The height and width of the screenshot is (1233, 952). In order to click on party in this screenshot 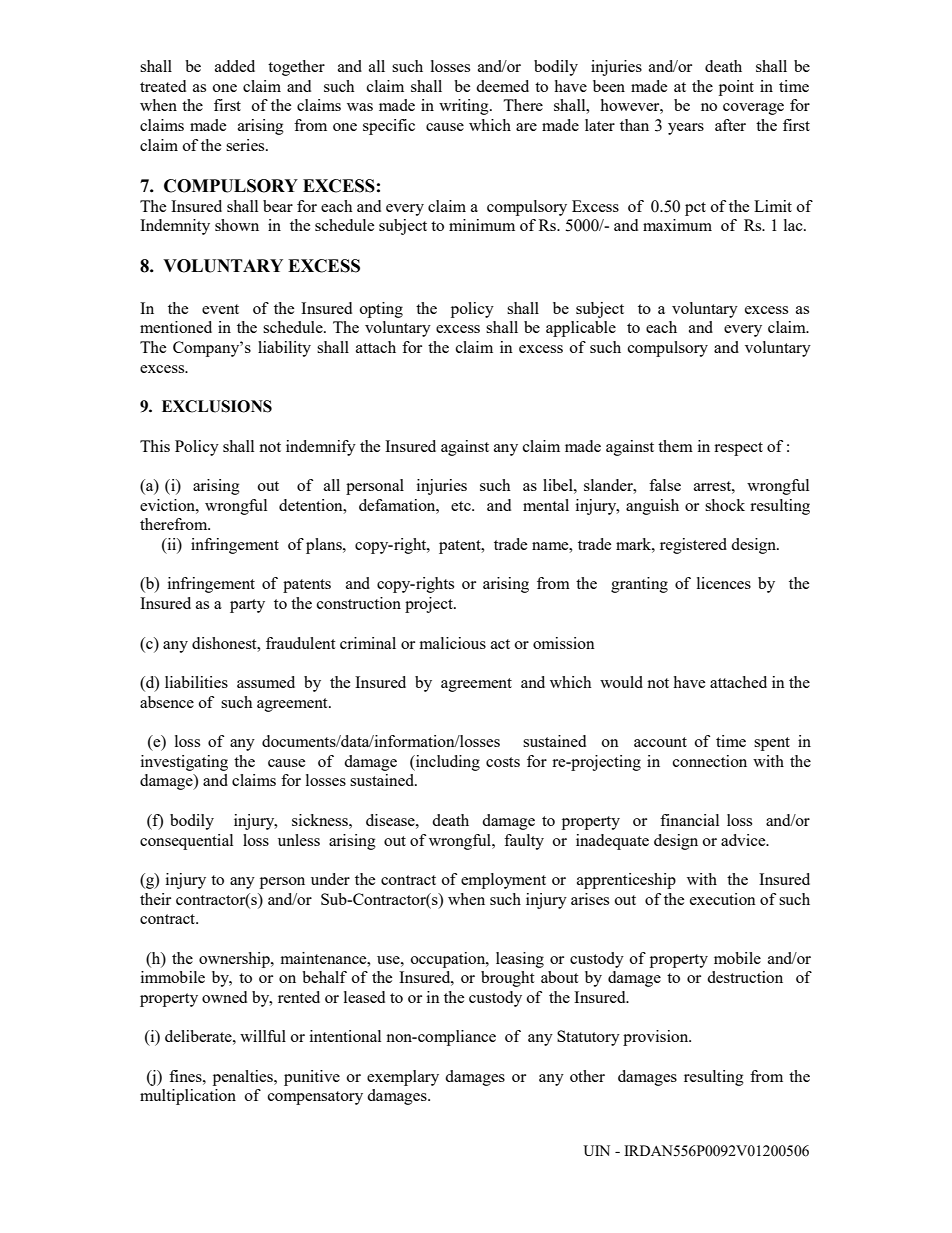, I will do `click(247, 606)`.
